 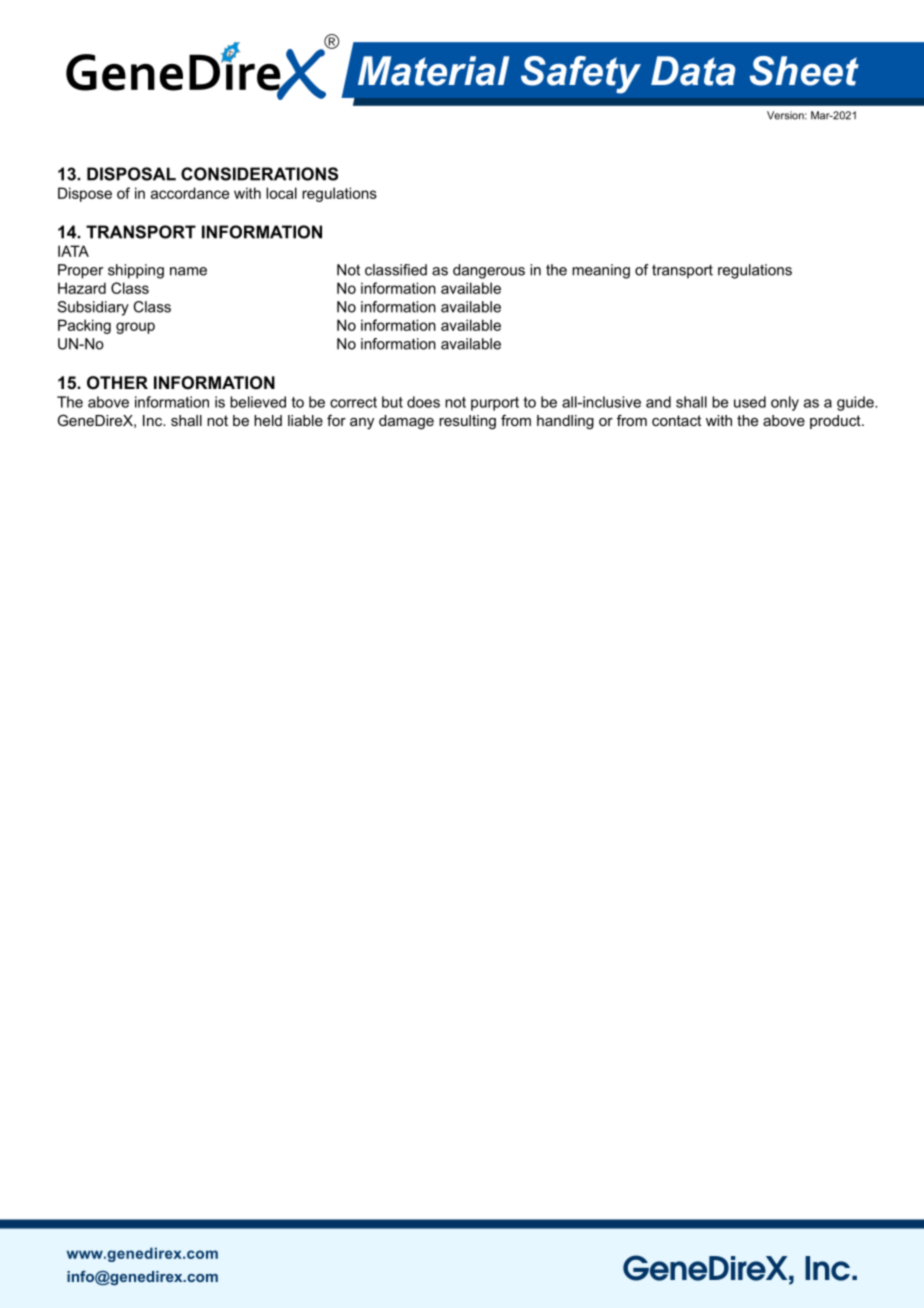 I want to click on does, so click(x=423, y=402).
